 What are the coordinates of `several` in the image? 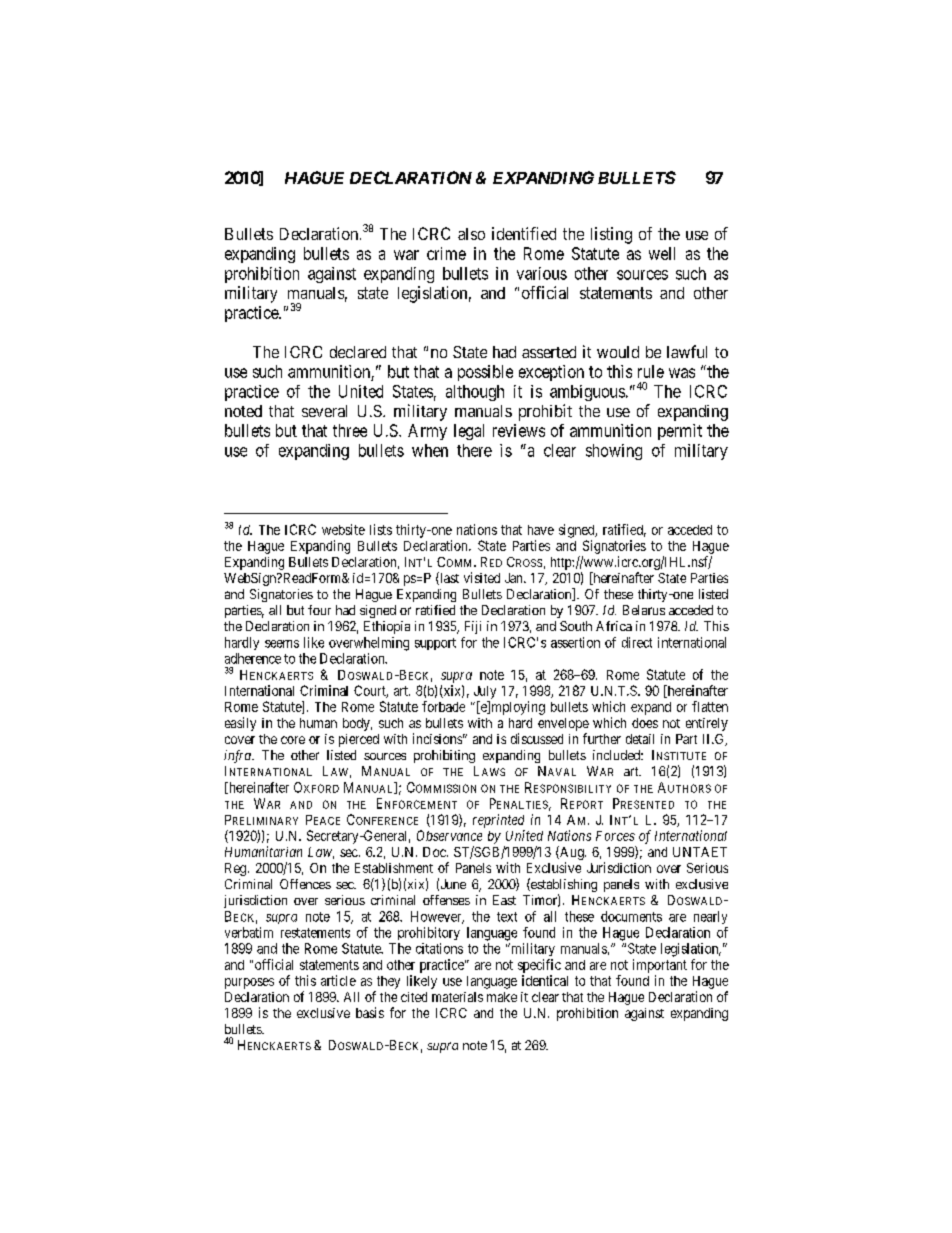 It's located at (324, 411).
